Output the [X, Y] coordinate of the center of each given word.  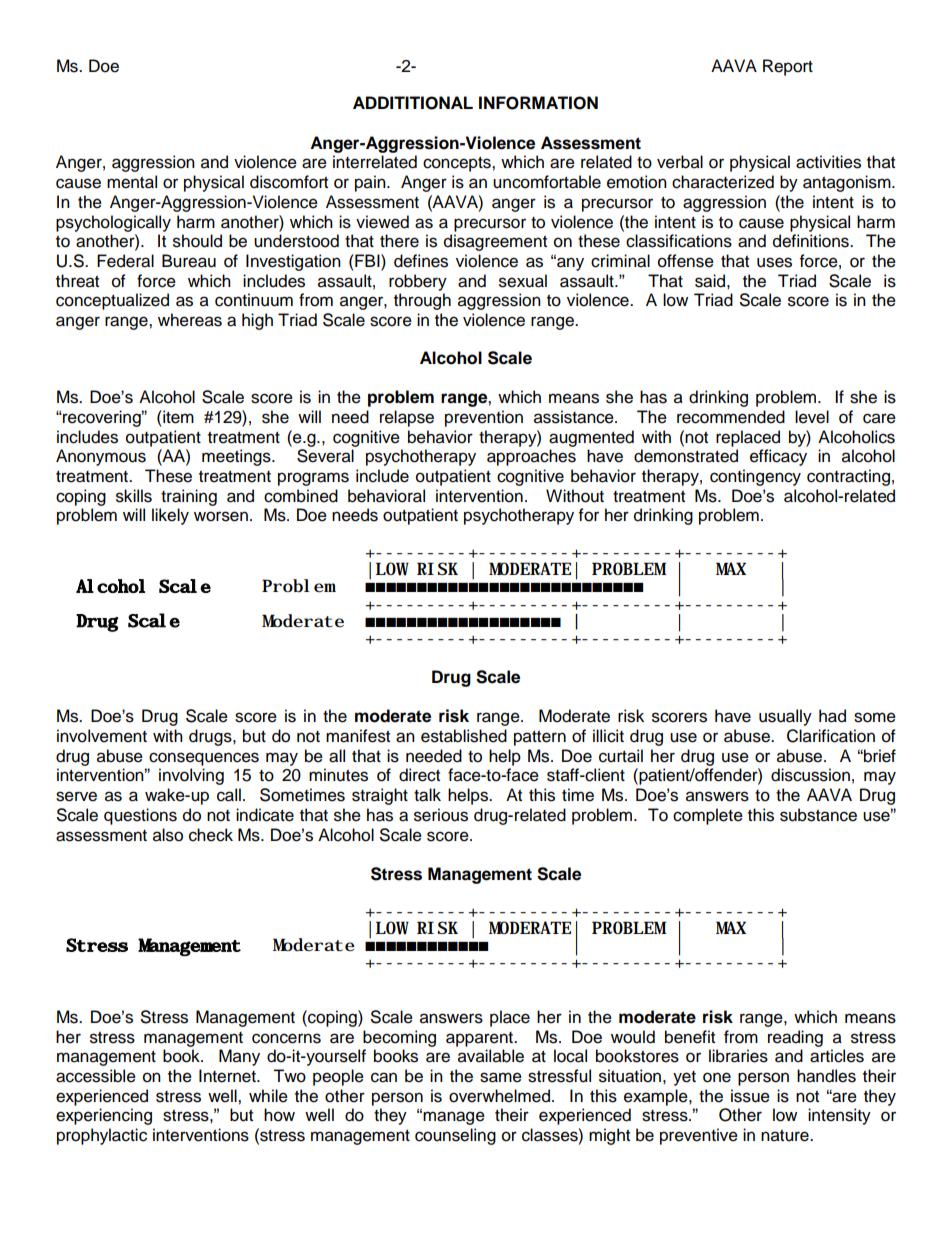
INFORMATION [538, 103]
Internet [228, 1076]
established [464, 736]
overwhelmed [499, 1096]
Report [788, 67]
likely [170, 516]
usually [785, 717]
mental [132, 182]
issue [750, 1096]
